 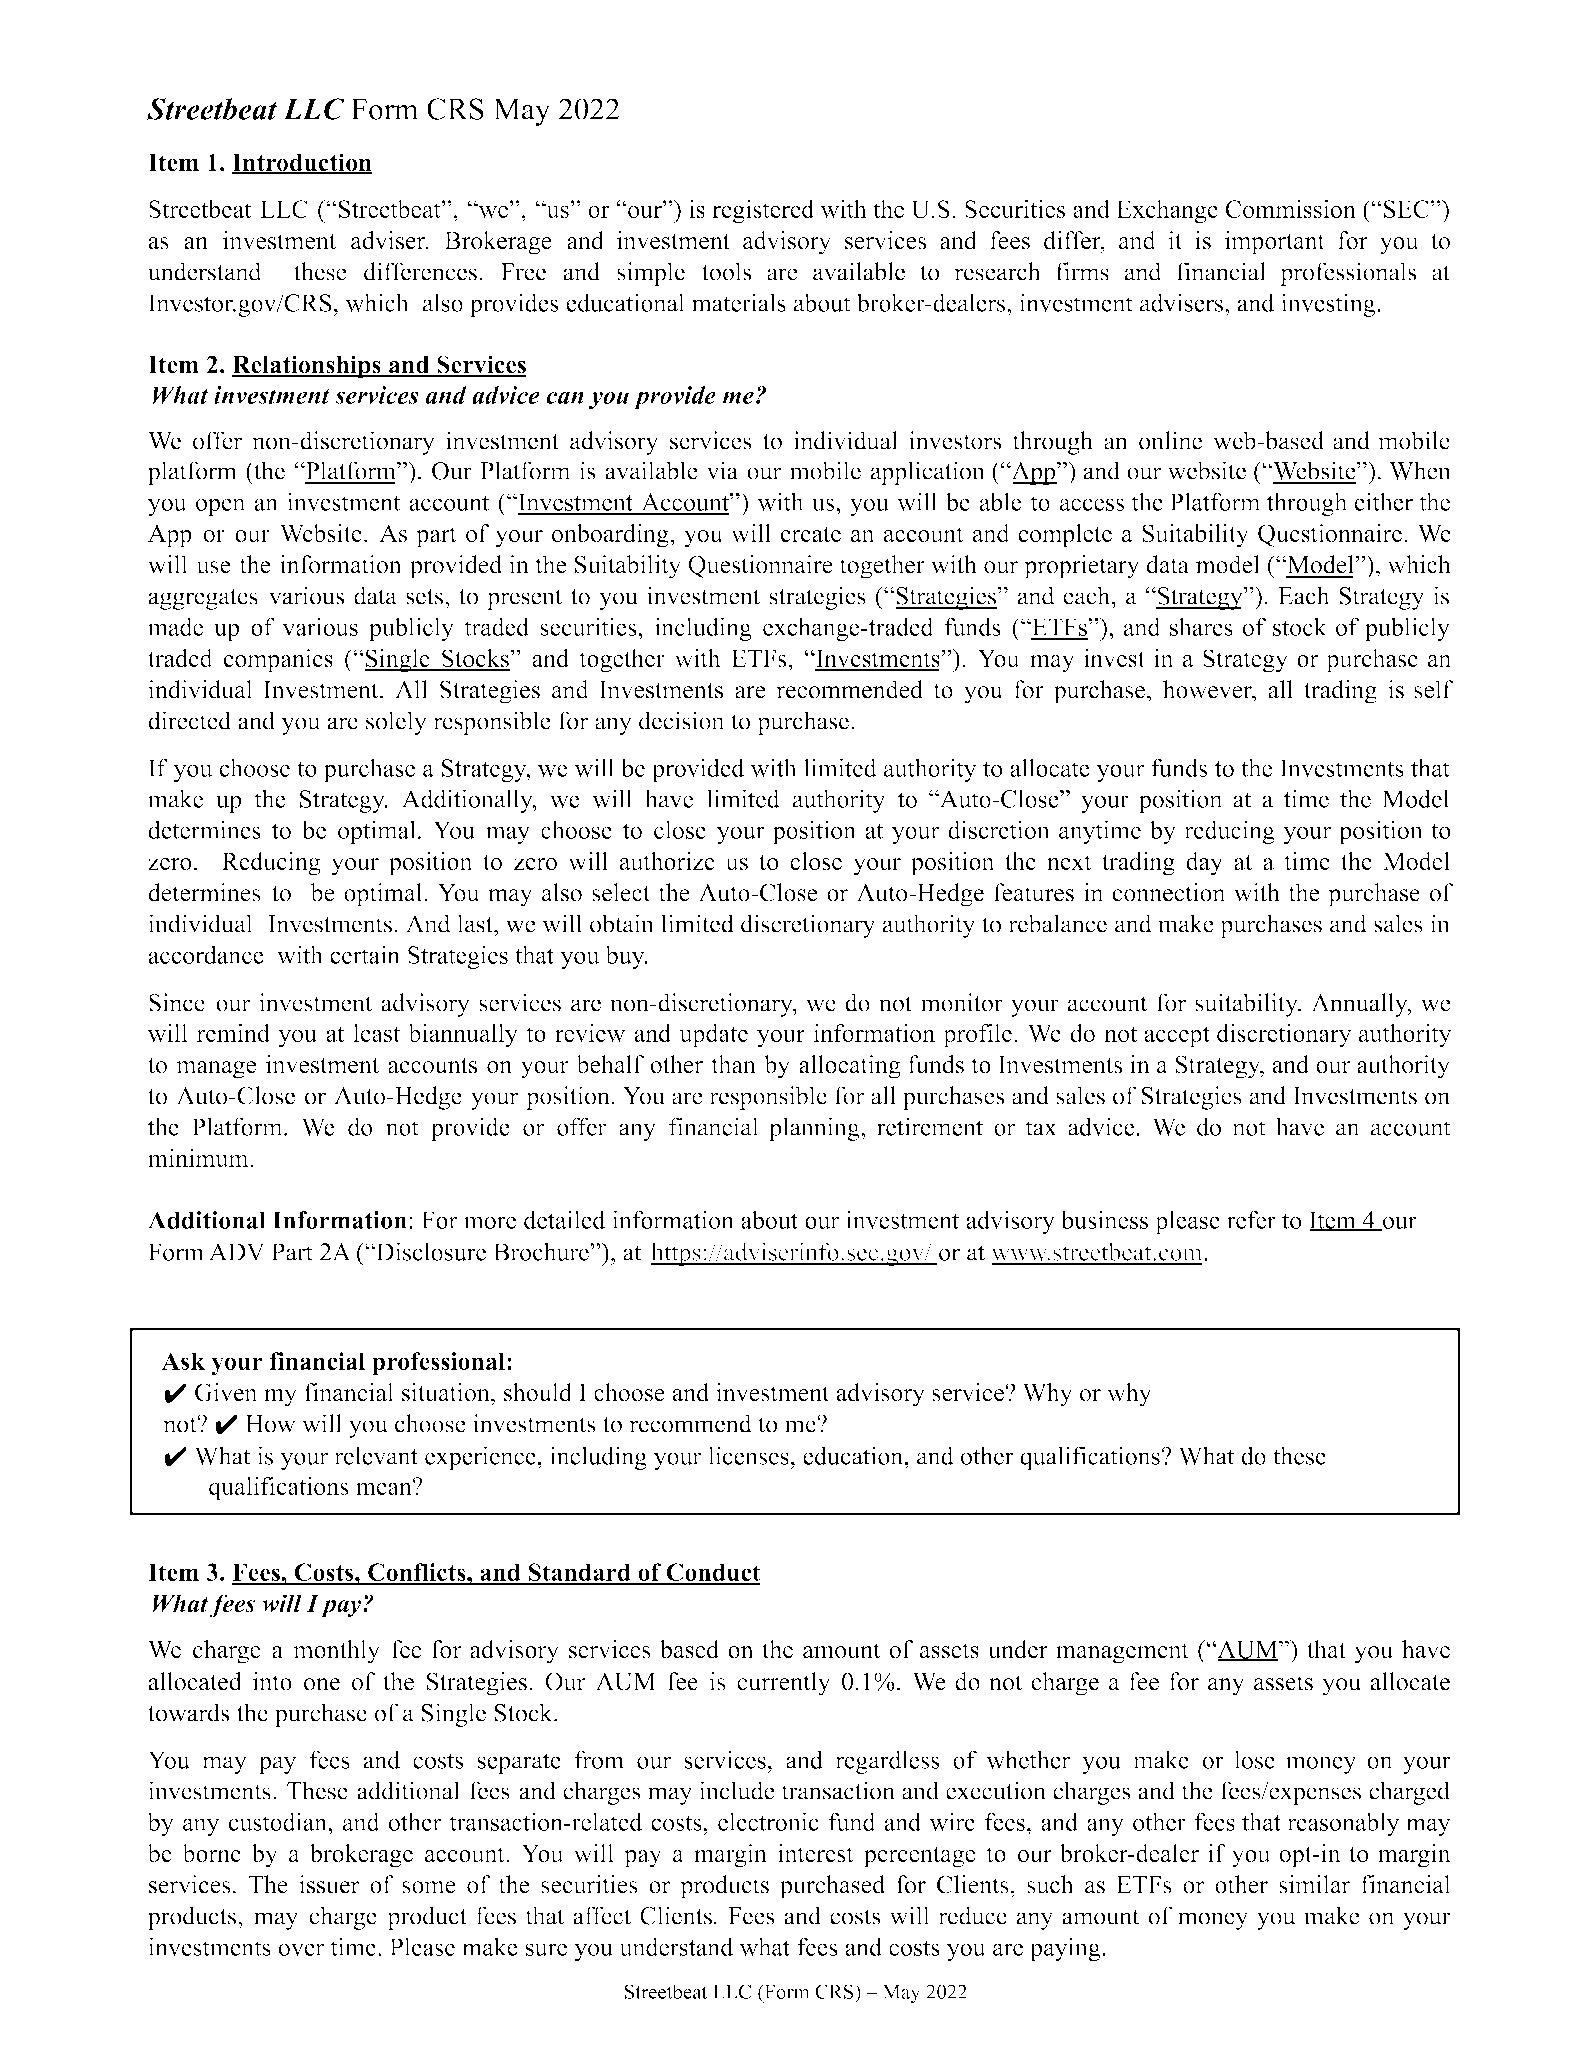 What do you see at coordinates (1314, 1884) in the document?
I see `similar` at bounding box center [1314, 1884].
